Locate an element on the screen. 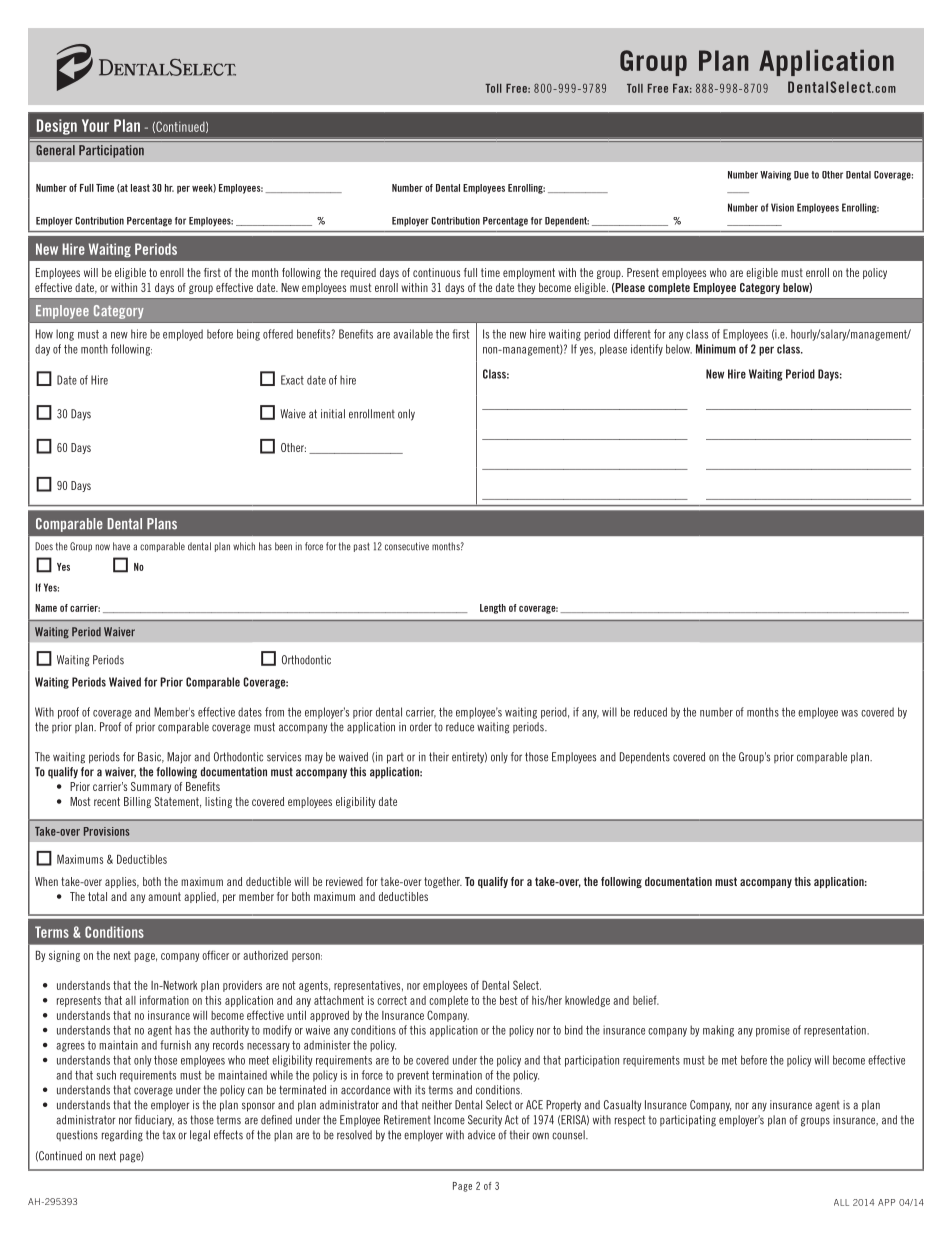  least is located at coordinates (140, 188).
